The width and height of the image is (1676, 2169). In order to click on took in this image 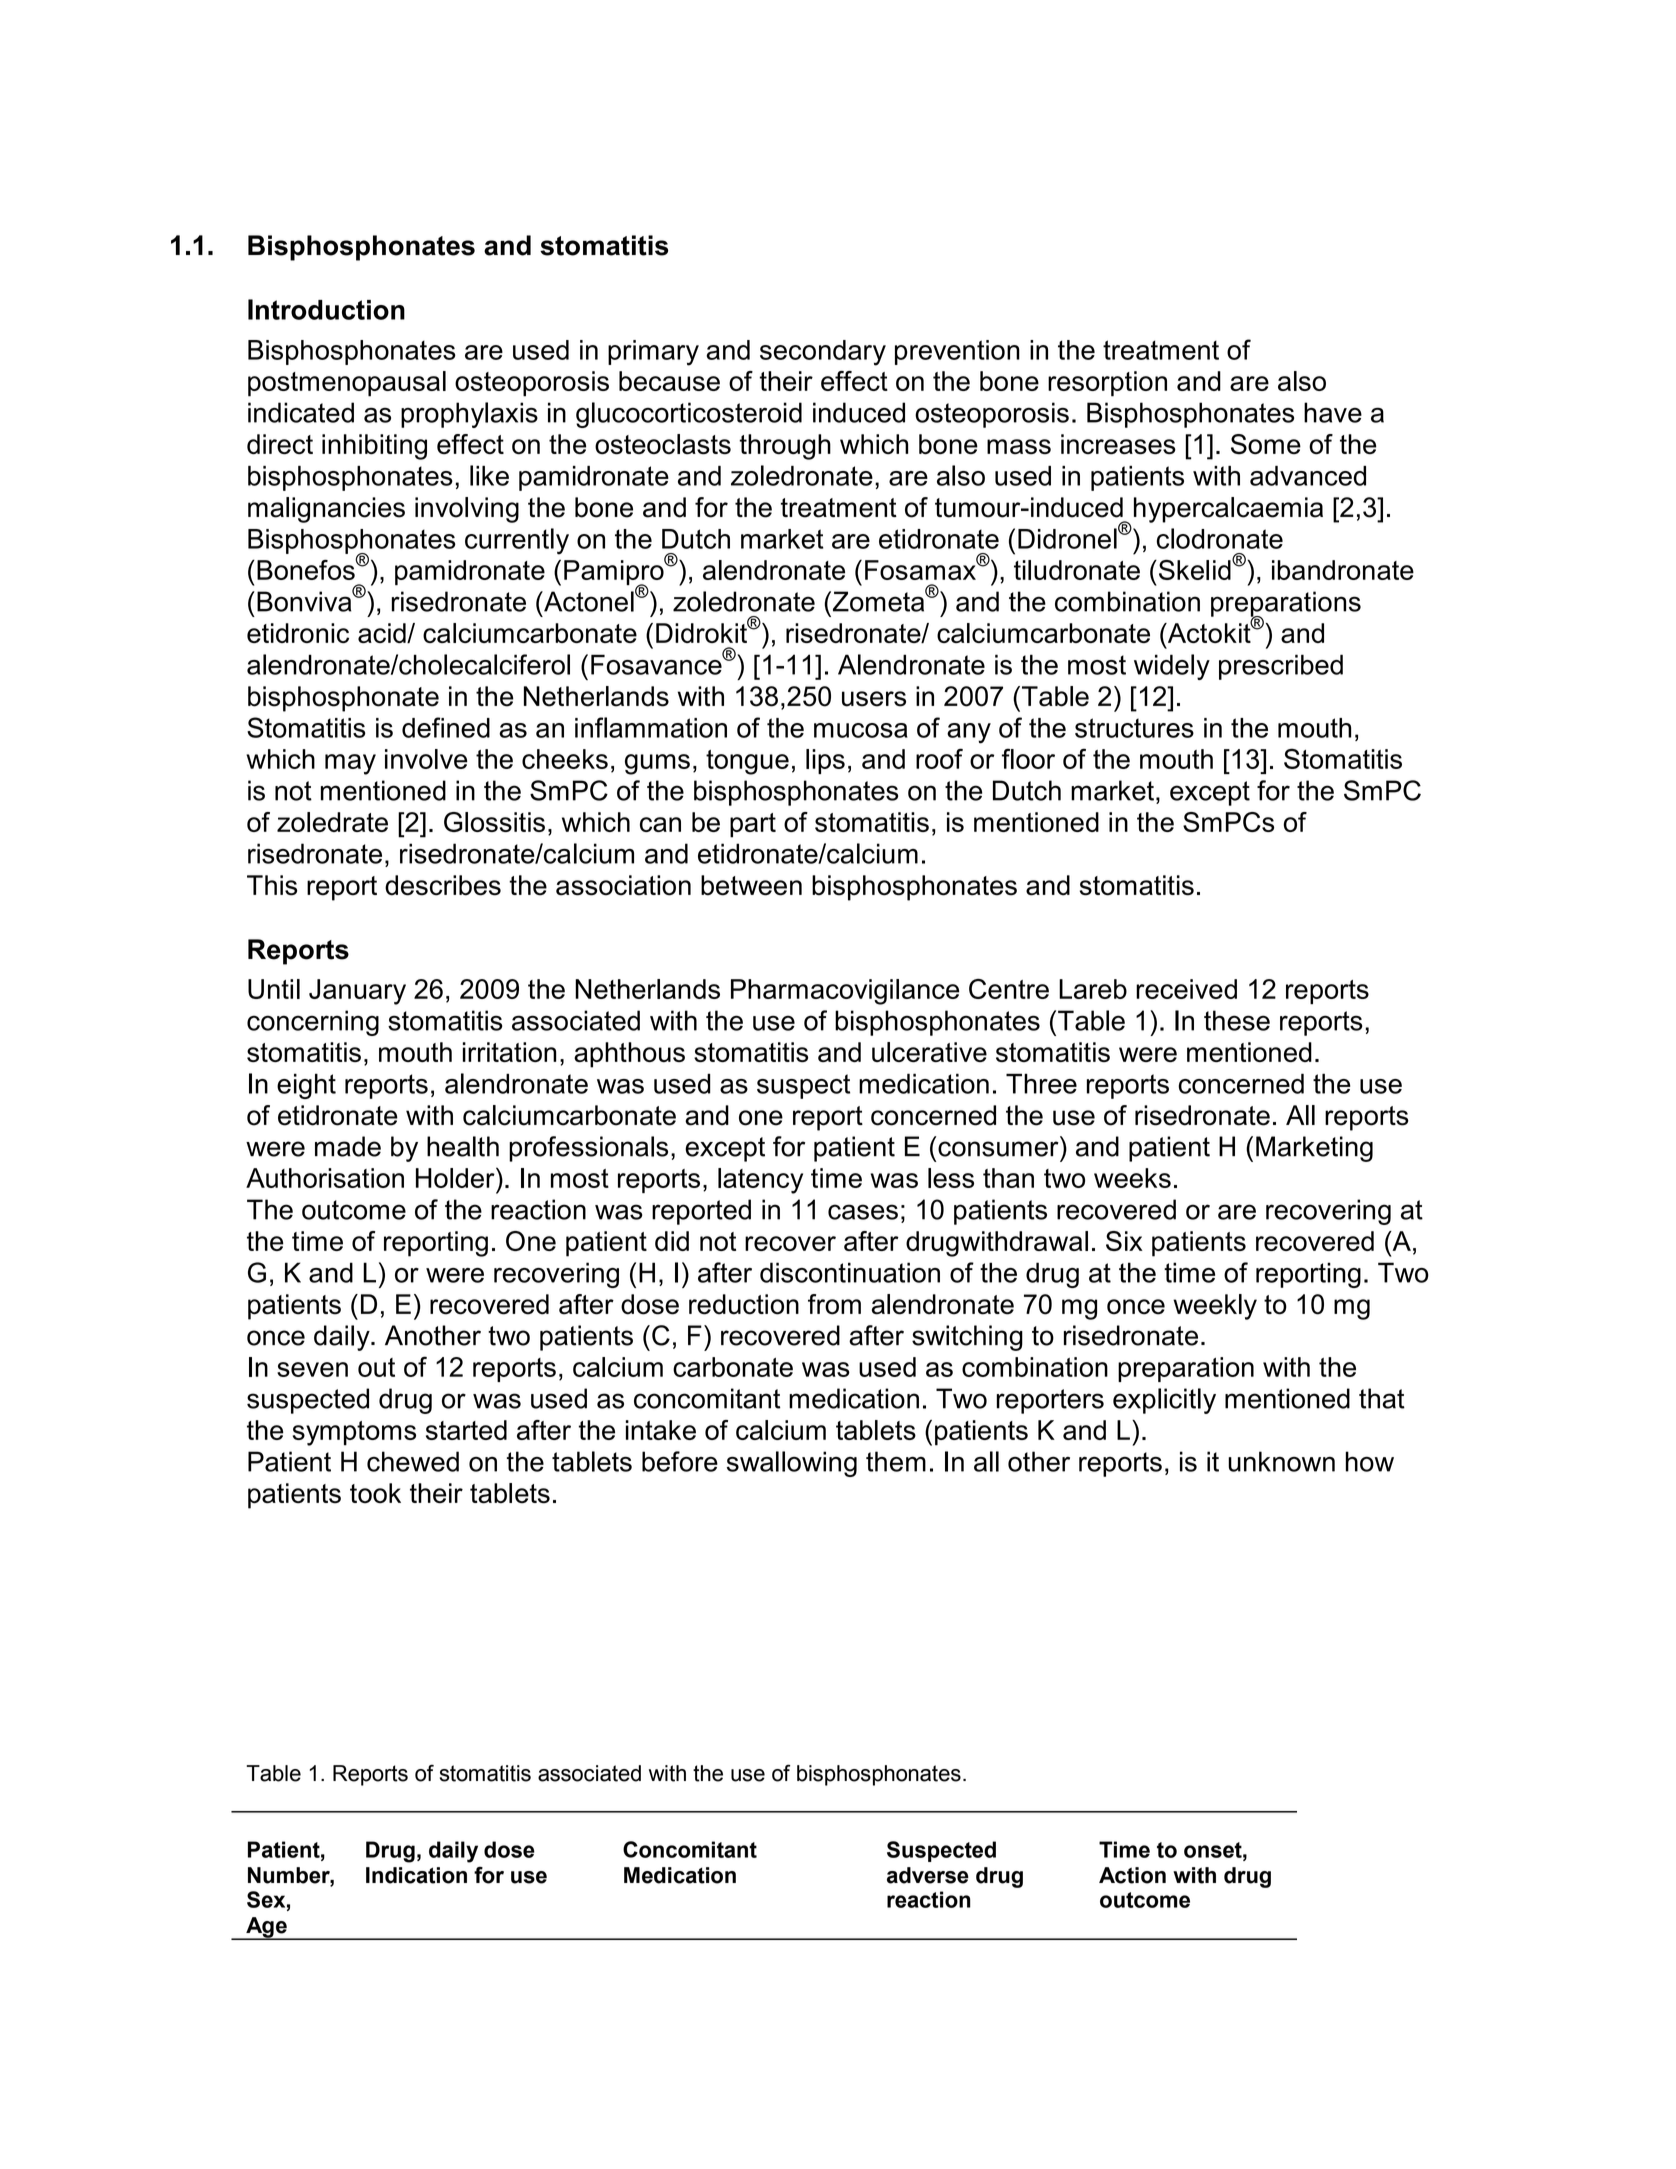, I will do `click(375, 1493)`.
